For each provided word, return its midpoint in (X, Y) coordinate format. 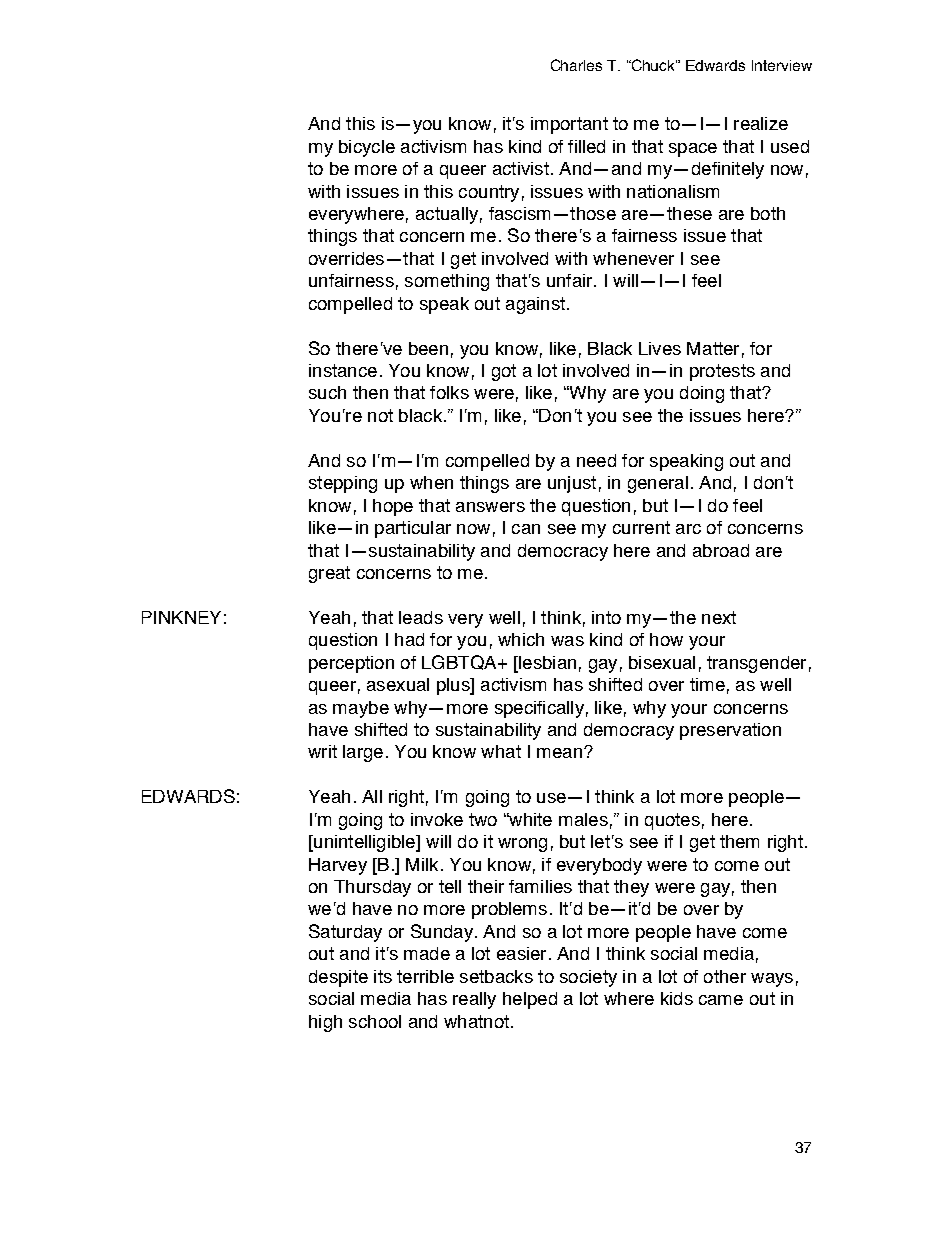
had (409, 639)
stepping (343, 484)
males (583, 819)
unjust (572, 484)
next (719, 617)
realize (761, 123)
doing (702, 394)
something (447, 282)
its (383, 976)
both (768, 213)
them (739, 841)
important (569, 125)
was (567, 641)
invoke (437, 819)
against (535, 305)
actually (447, 215)
